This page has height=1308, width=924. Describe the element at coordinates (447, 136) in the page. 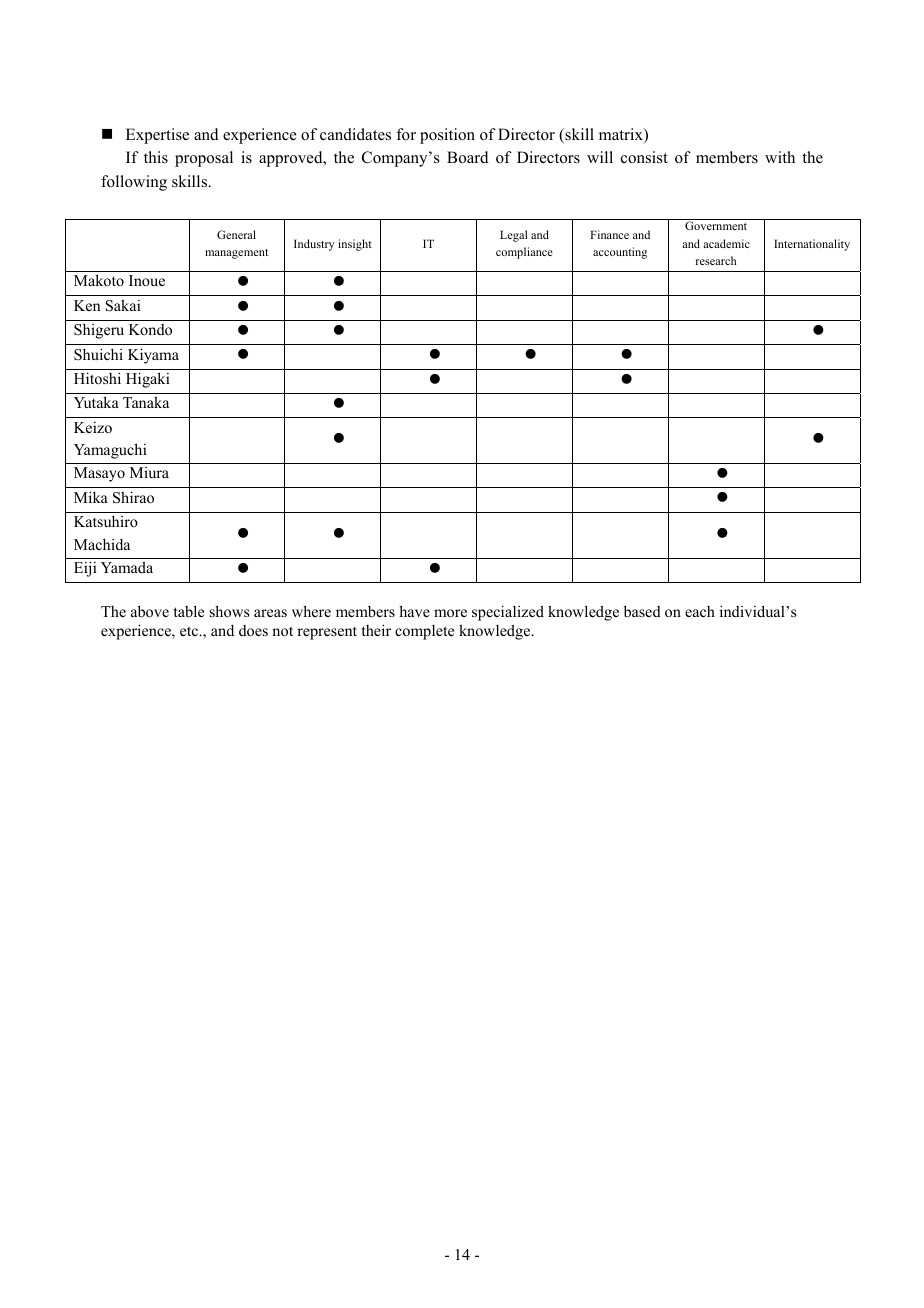

I see `position` at that location.
